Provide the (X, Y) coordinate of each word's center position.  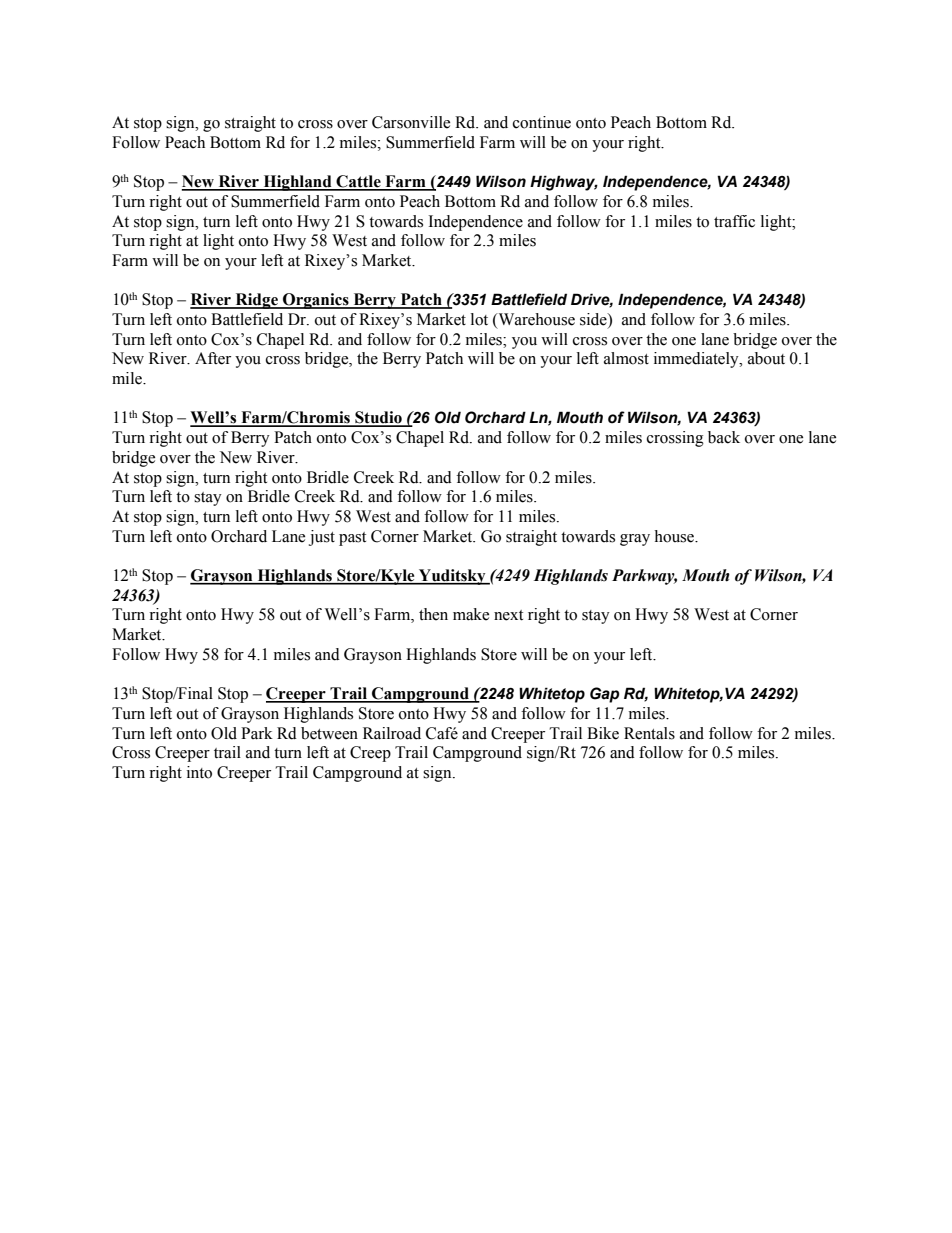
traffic (734, 221)
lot (479, 319)
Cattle (358, 182)
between (329, 733)
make (471, 614)
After (213, 358)
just (322, 538)
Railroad (392, 733)
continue (542, 122)
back (724, 437)
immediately (697, 360)
